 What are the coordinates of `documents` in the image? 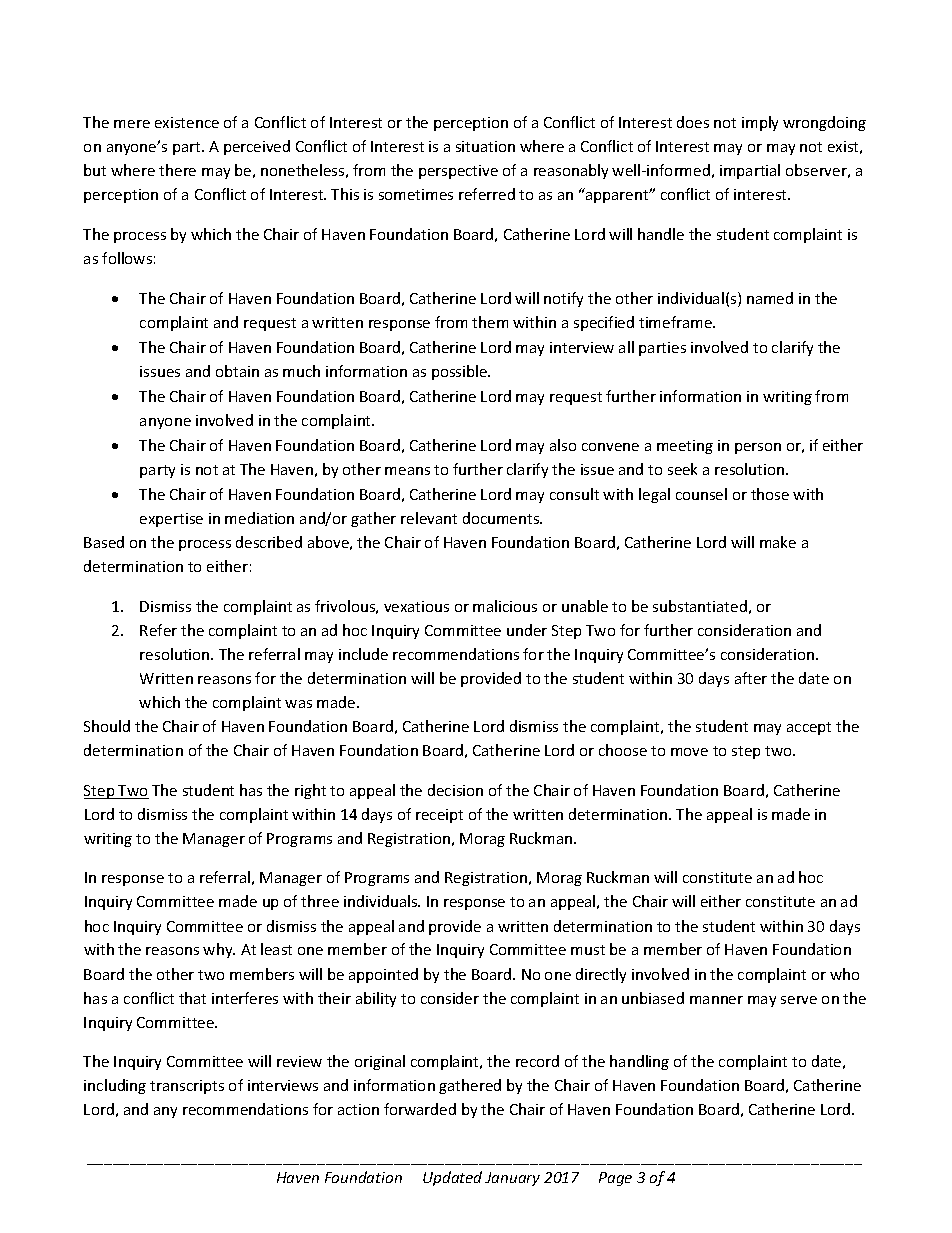 It's located at (502, 518).
